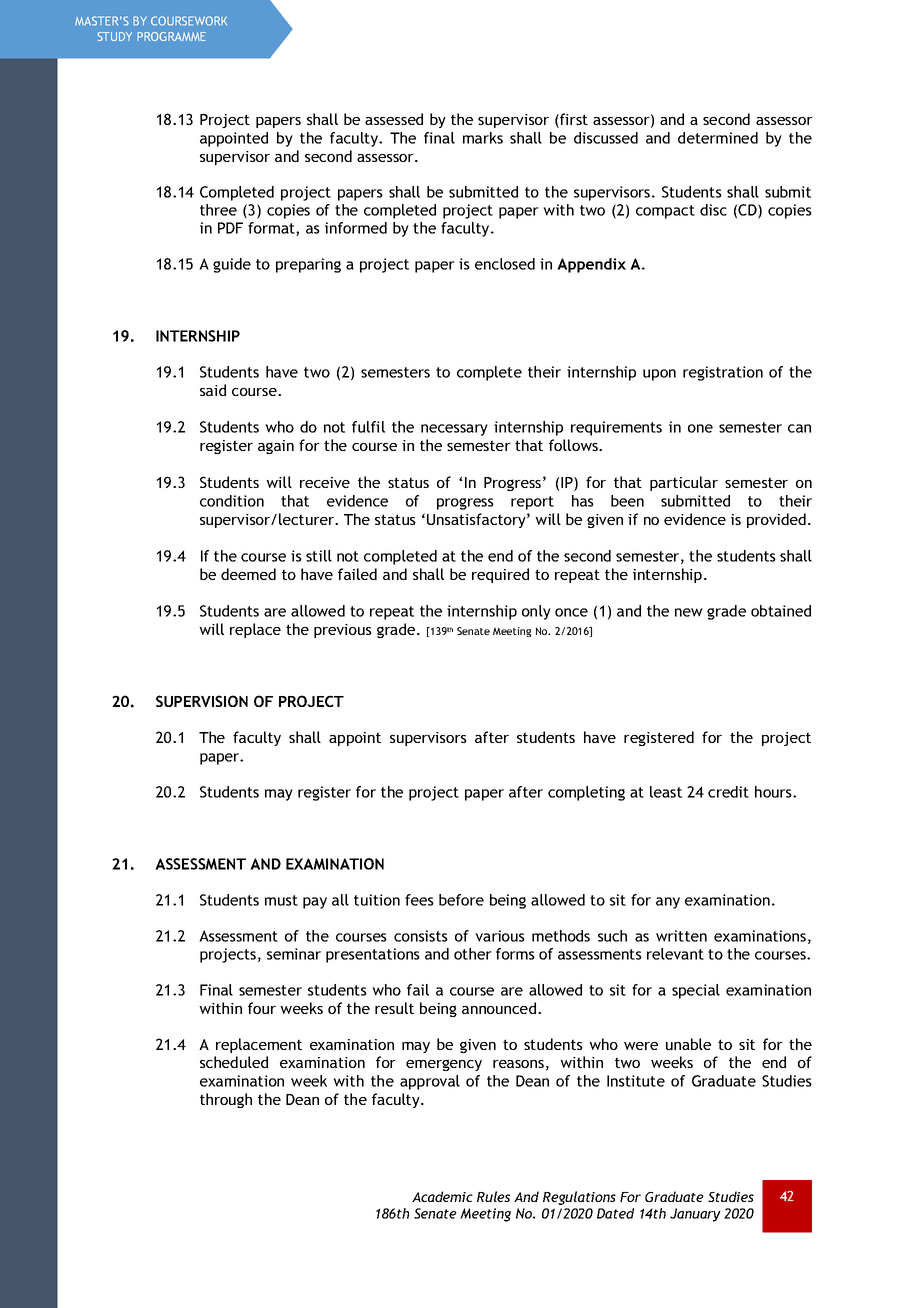 The image size is (924, 1308). Describe the element at coordinates (248, 574) in the document. I see `deemed` at that location.
